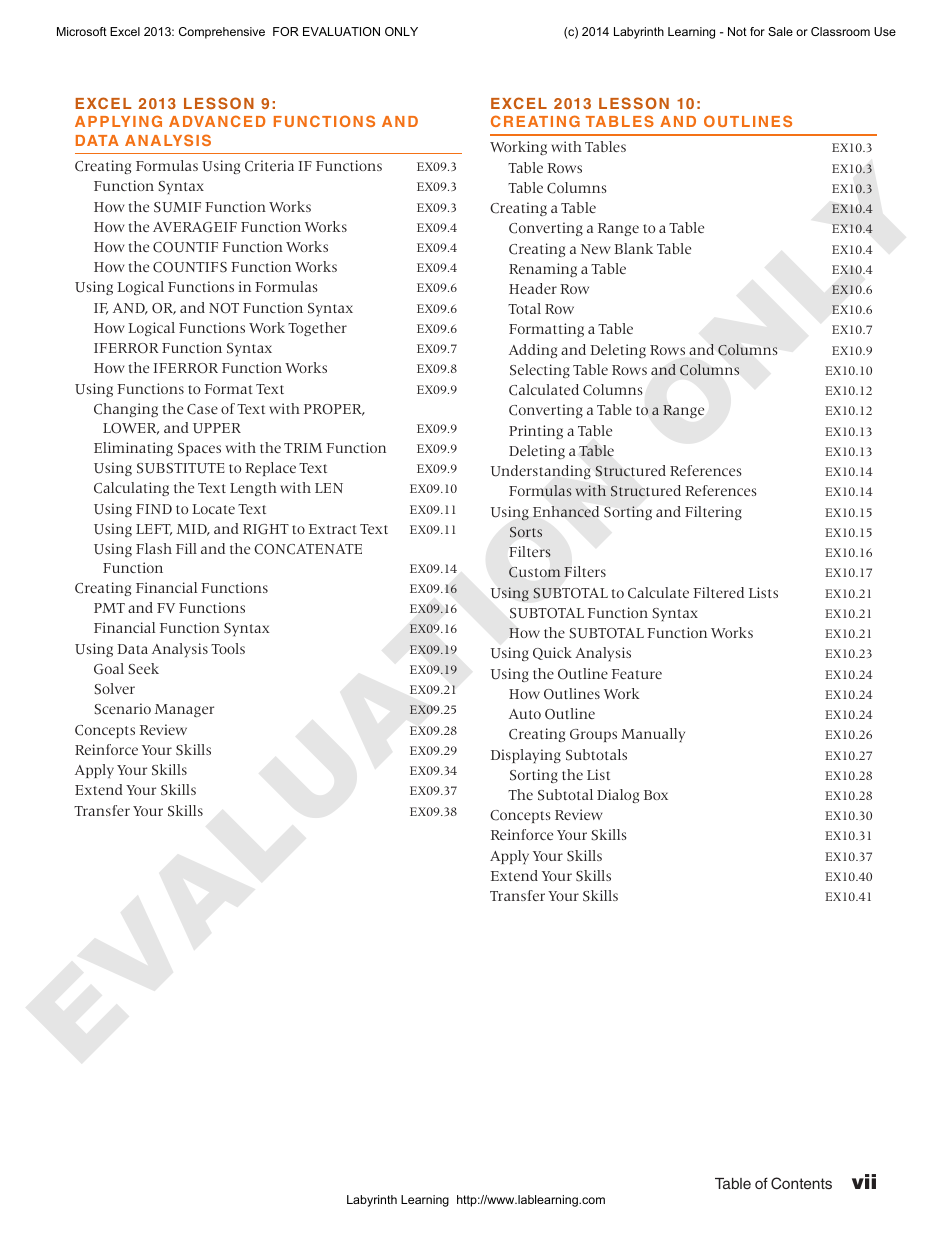  I want to click on Contents, so click(801, 1183).
